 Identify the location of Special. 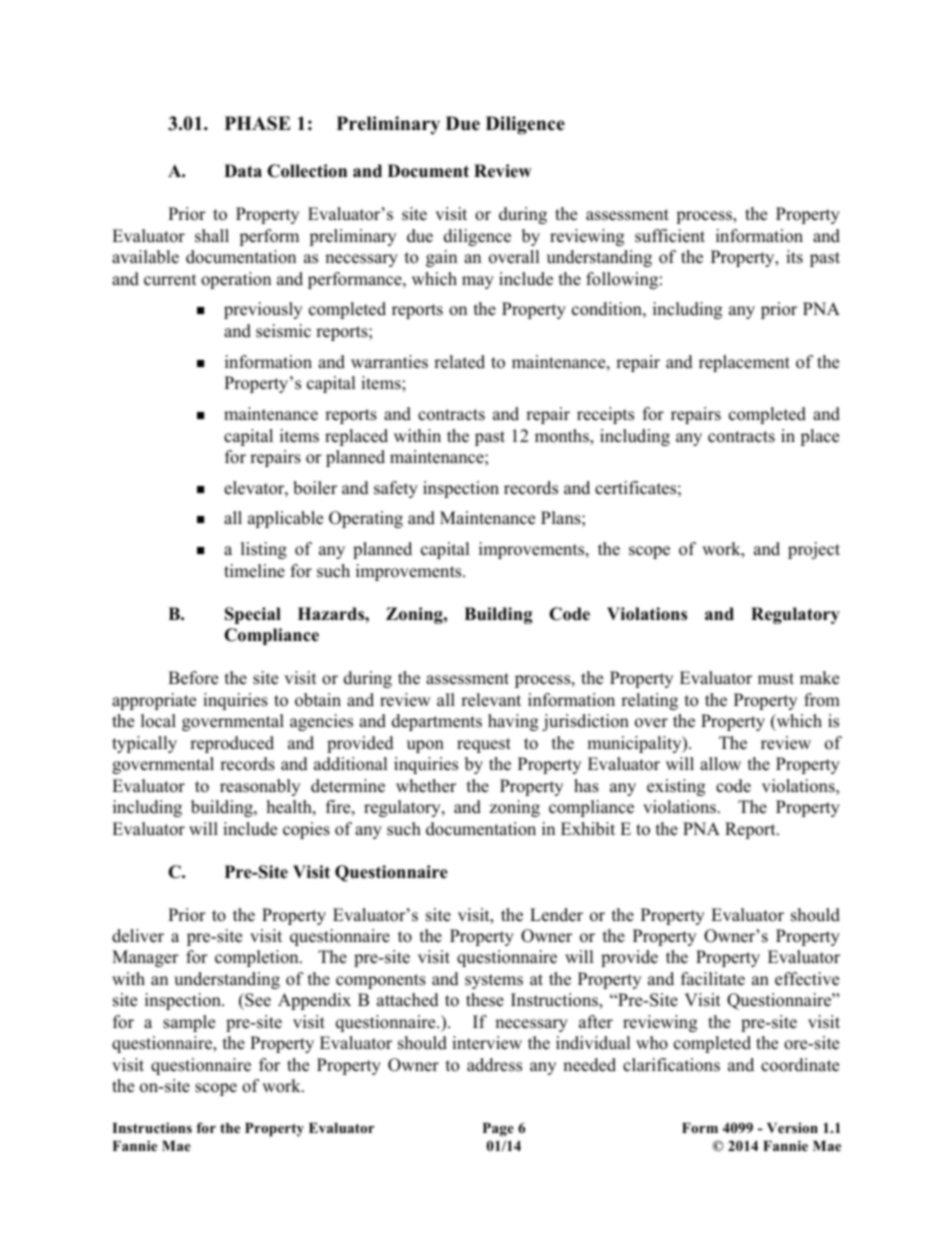
(253, 615).
